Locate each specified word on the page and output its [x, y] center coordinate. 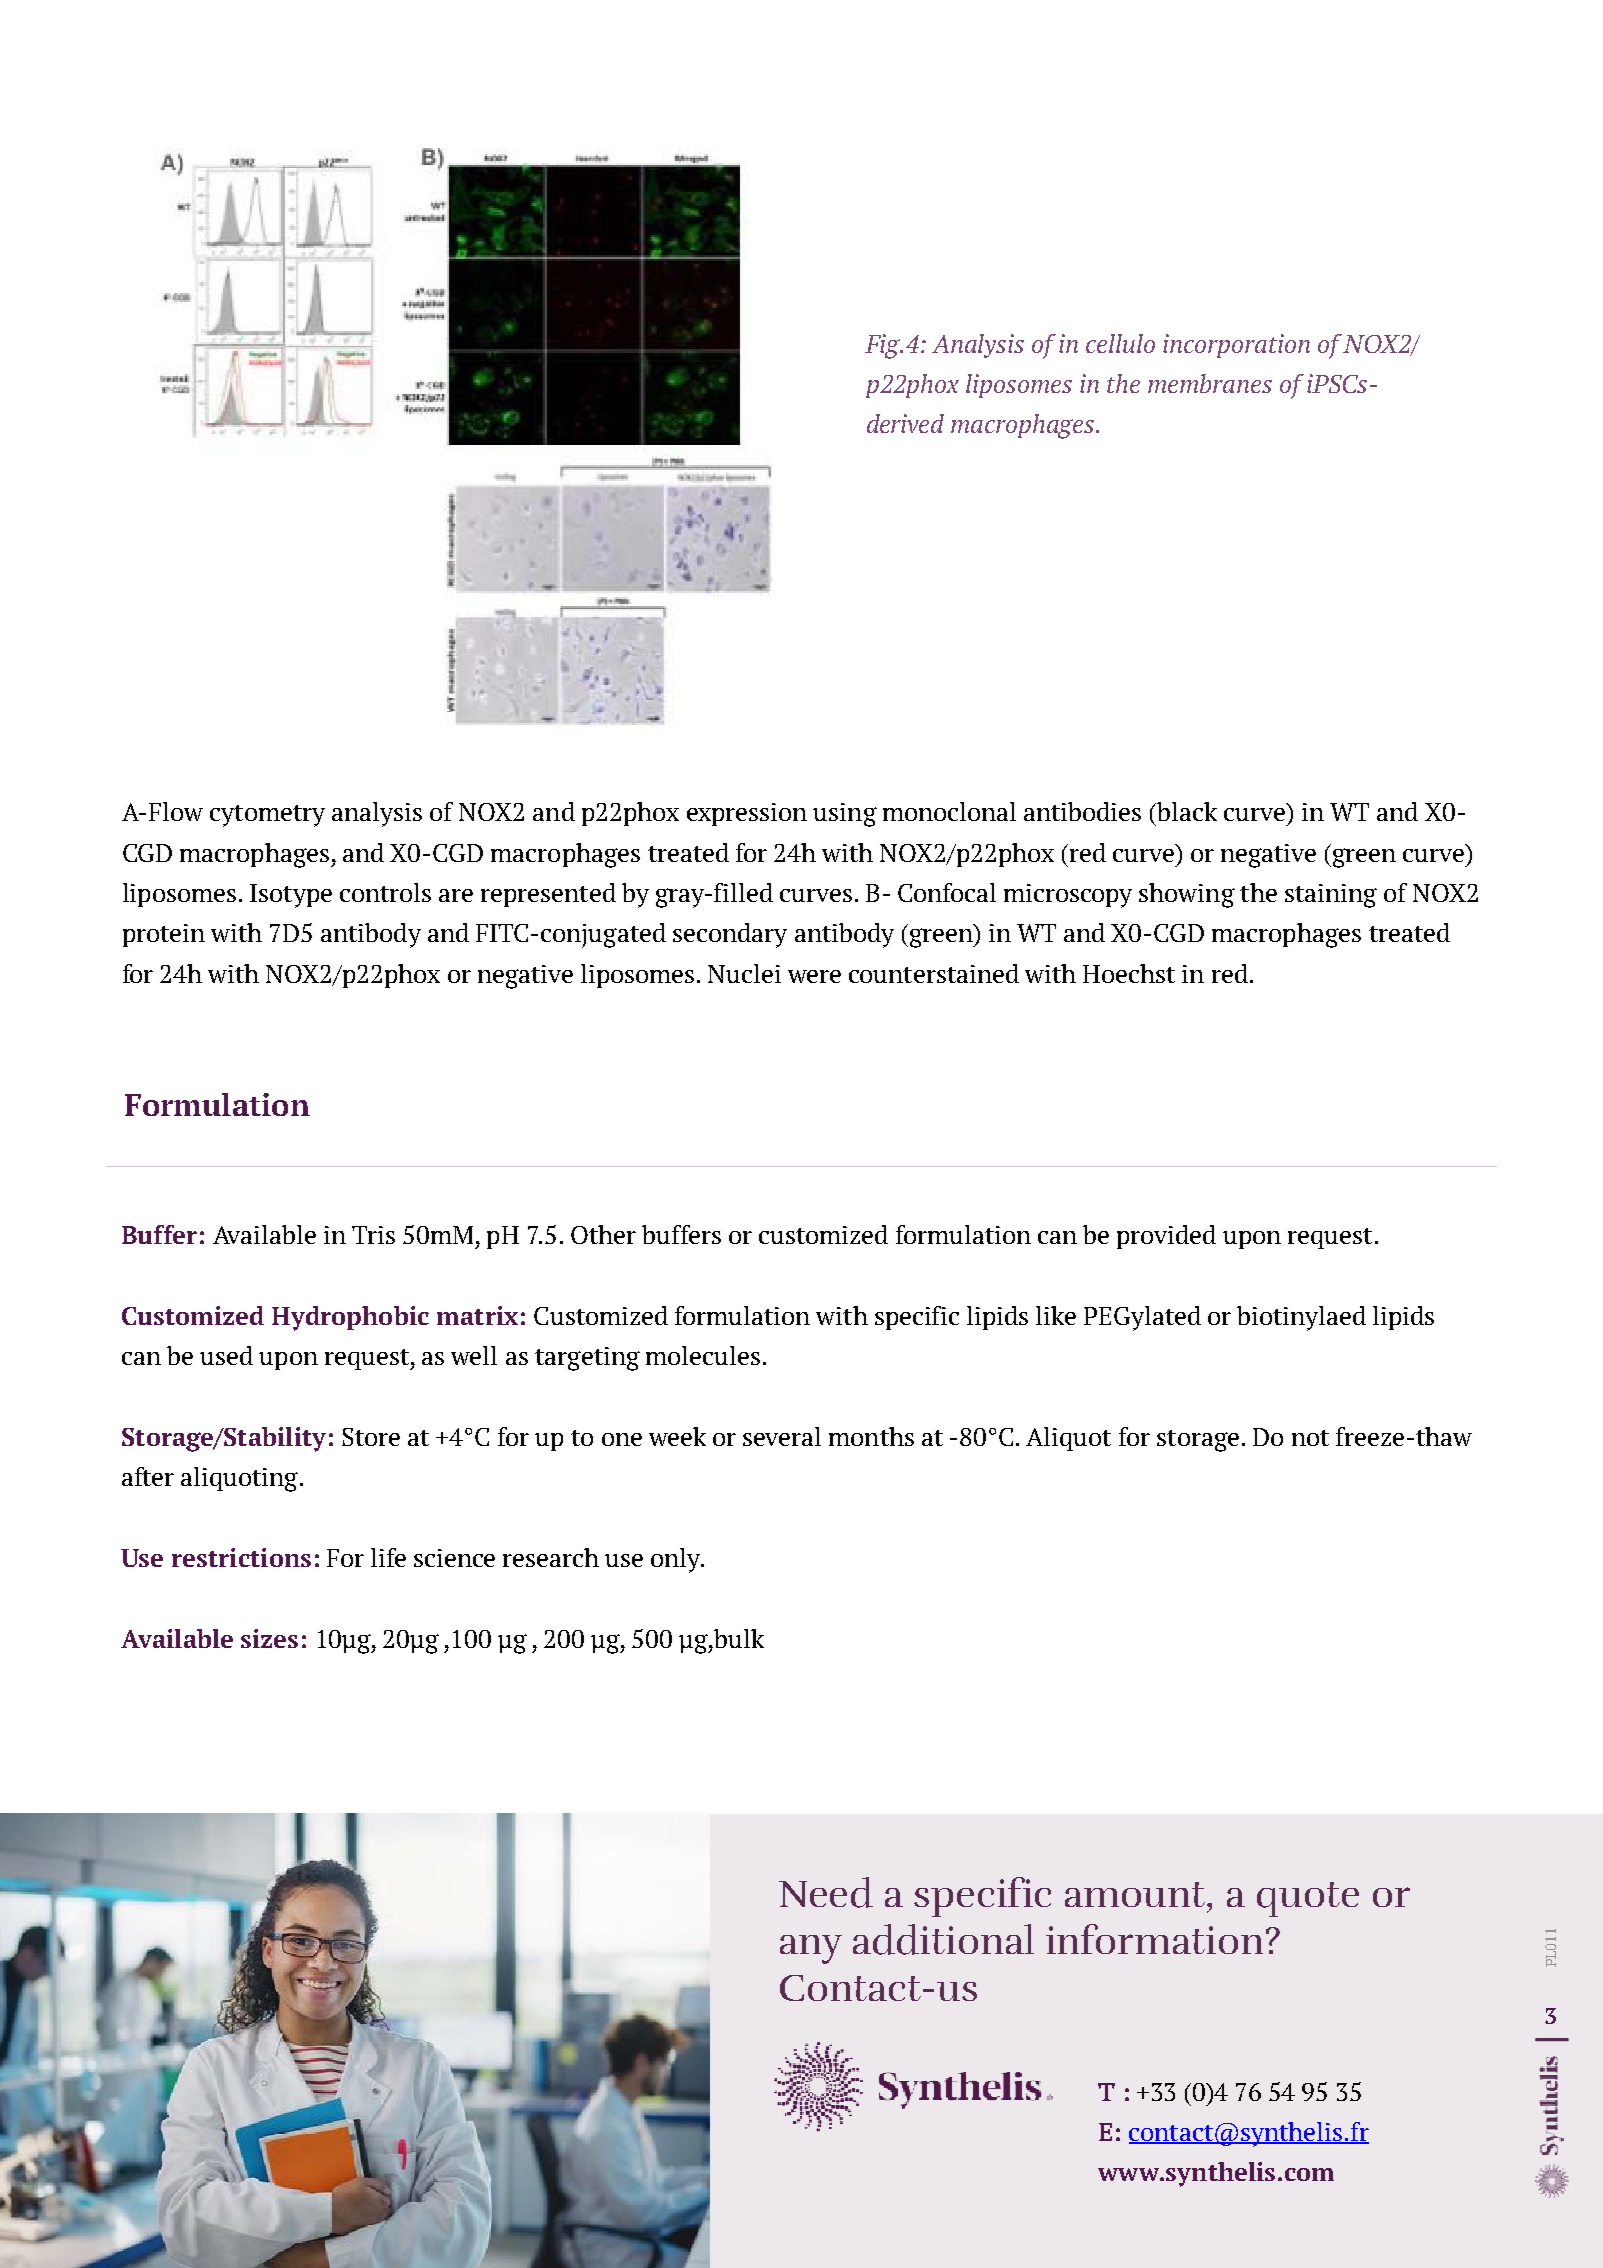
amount [1136, 1894]
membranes [1210, 383]
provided [1166, 1237]
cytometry [267, 816]
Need [826, 1892]
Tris [373, 1235]
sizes [269, 1638]
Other [603, 1234]
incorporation [1236, 346]
